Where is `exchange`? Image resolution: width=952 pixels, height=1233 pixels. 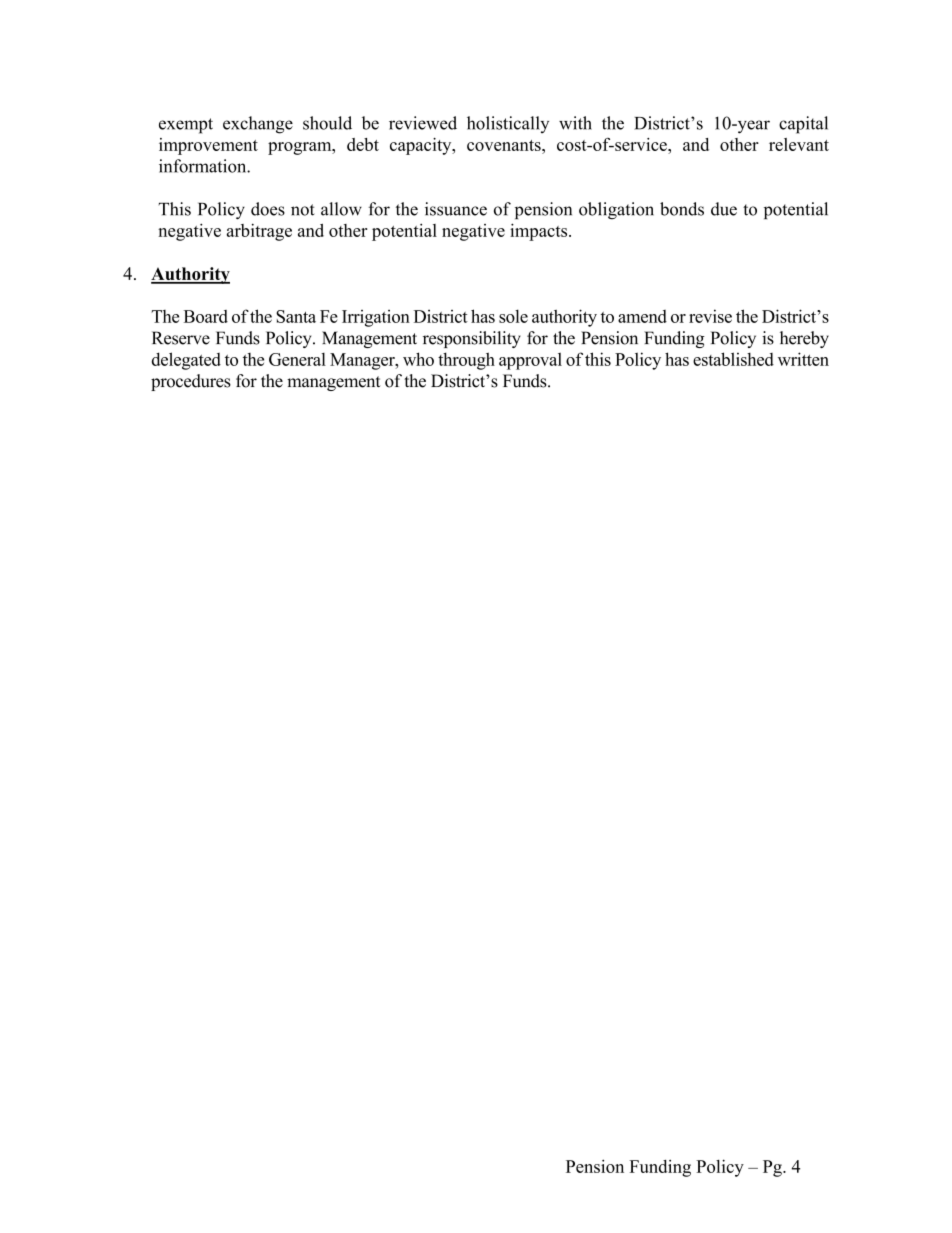 exchange is located at coordinates (258, 125).
